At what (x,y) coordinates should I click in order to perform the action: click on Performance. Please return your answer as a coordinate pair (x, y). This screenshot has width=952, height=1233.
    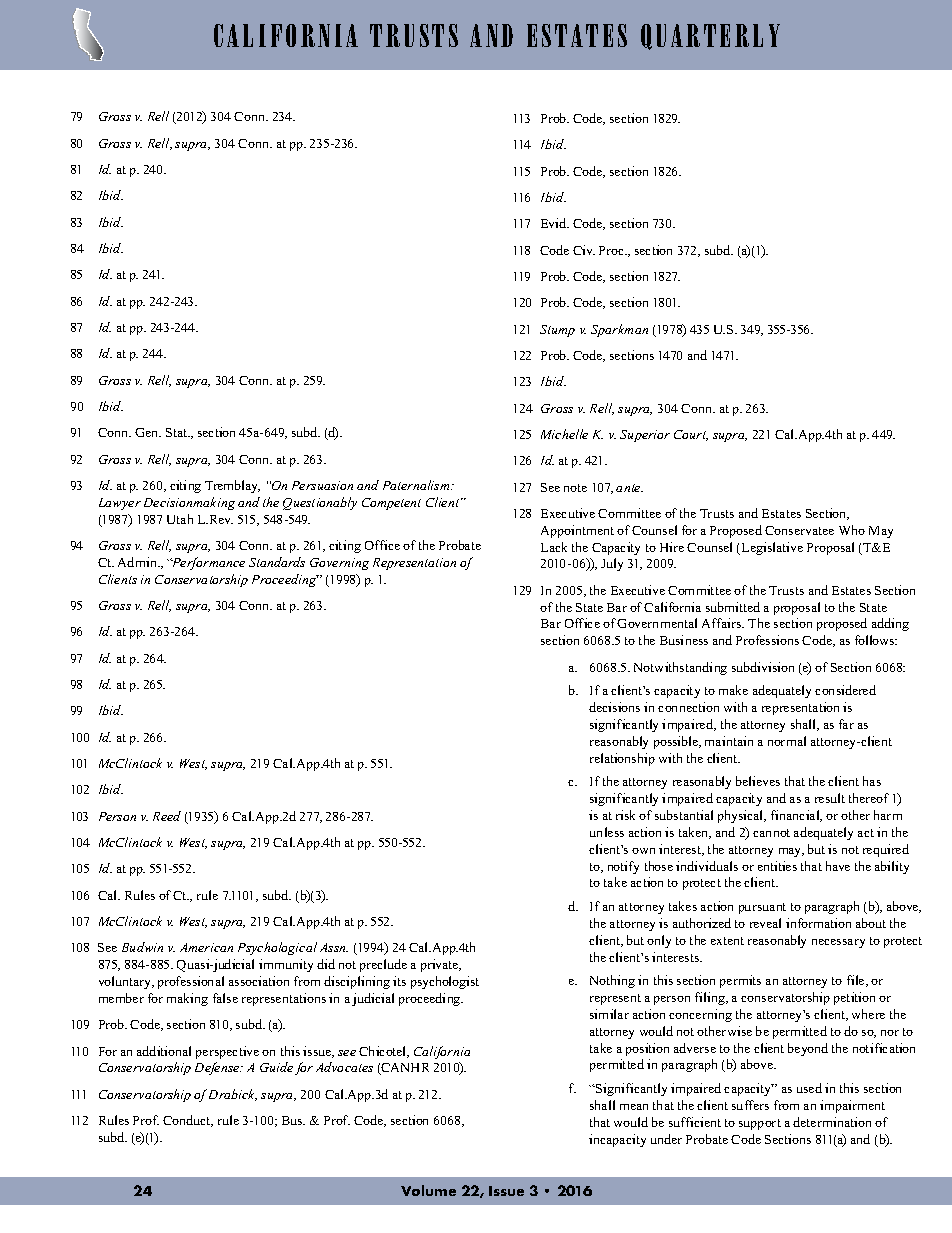
    Looking at the image, I should click on (207, 563).
